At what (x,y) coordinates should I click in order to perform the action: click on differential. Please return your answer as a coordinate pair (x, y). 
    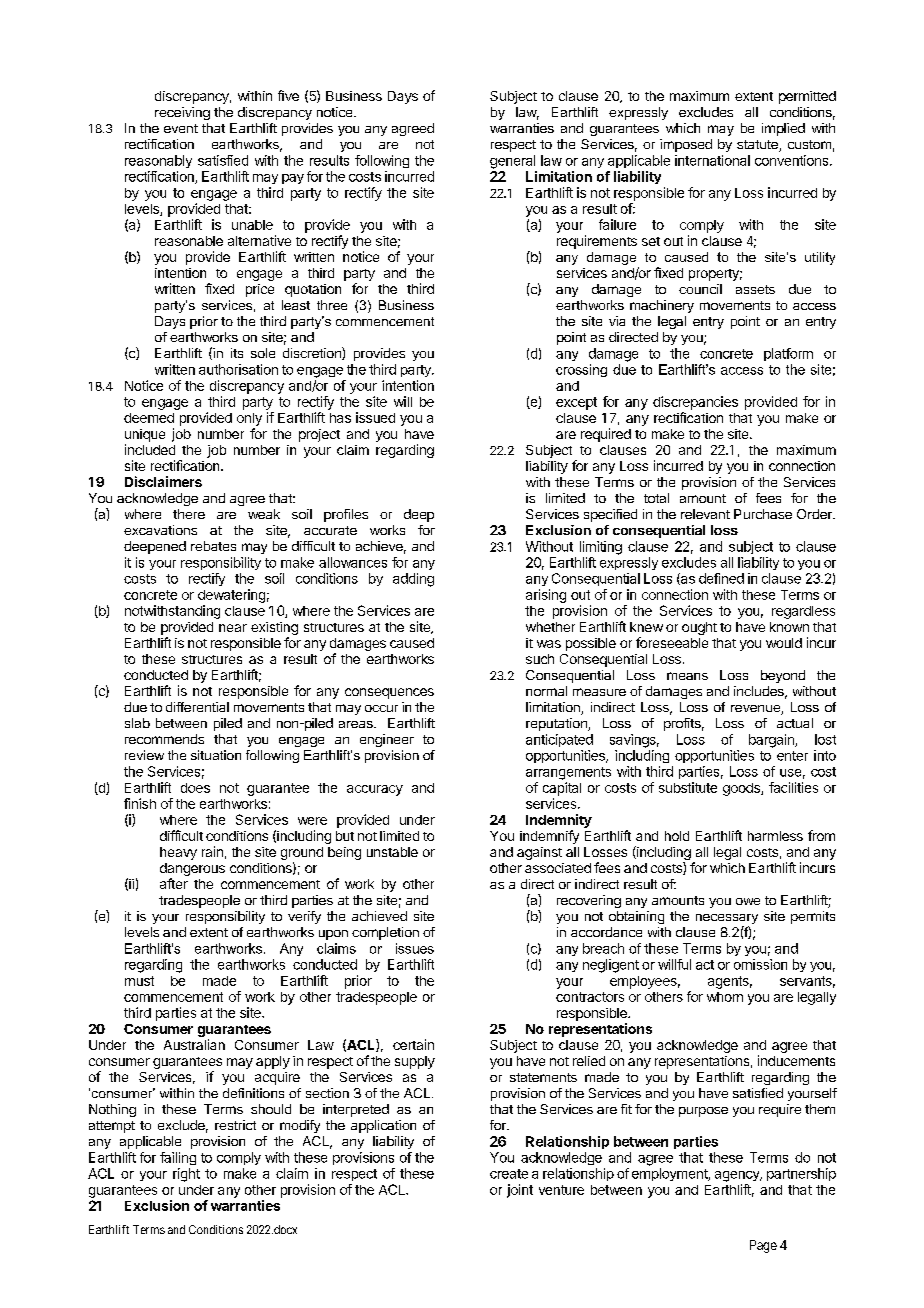
    Looking at the image, I should click on (197, 707).
